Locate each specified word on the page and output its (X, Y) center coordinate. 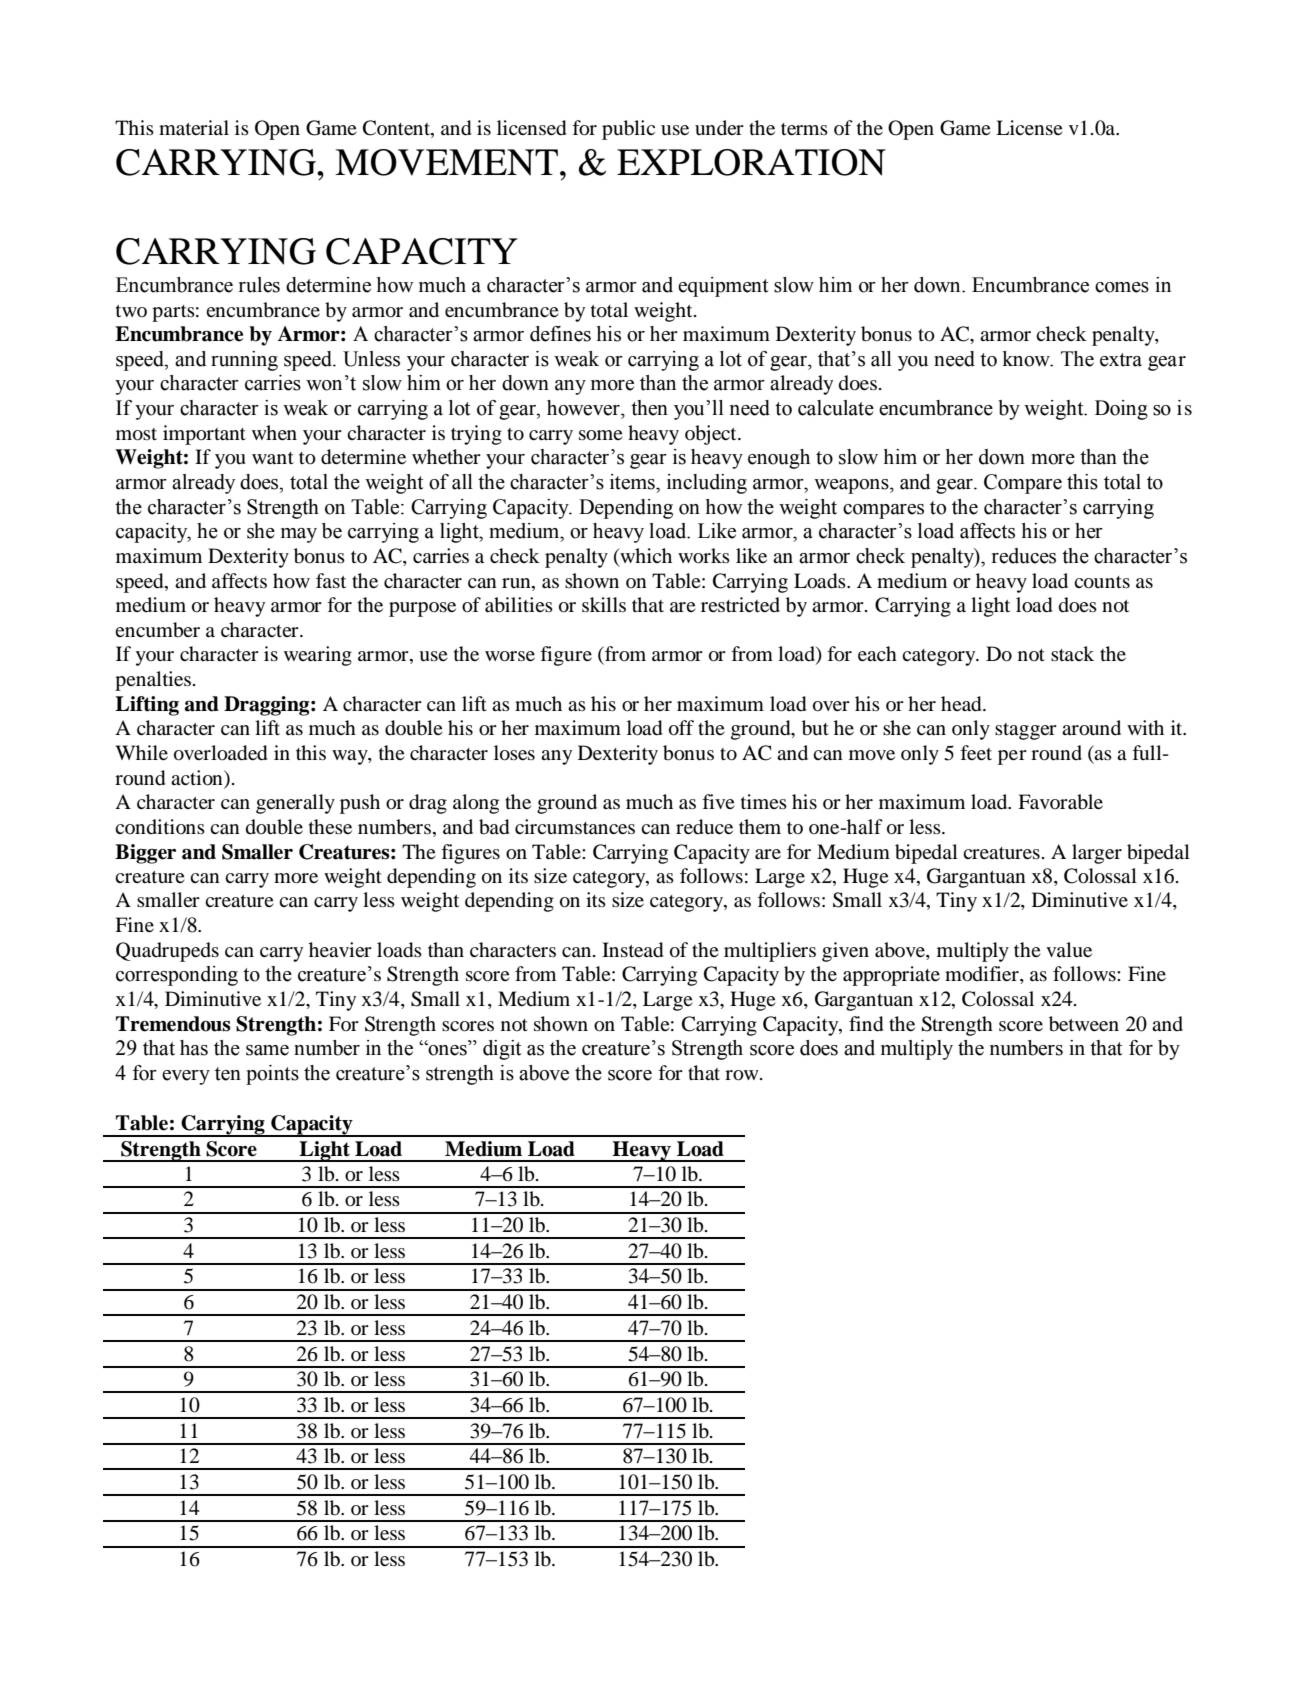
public (628, 130)
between (1084, 1024)
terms (804, 129)
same (267, 1050)
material (194, 127)
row (743, 1075)
